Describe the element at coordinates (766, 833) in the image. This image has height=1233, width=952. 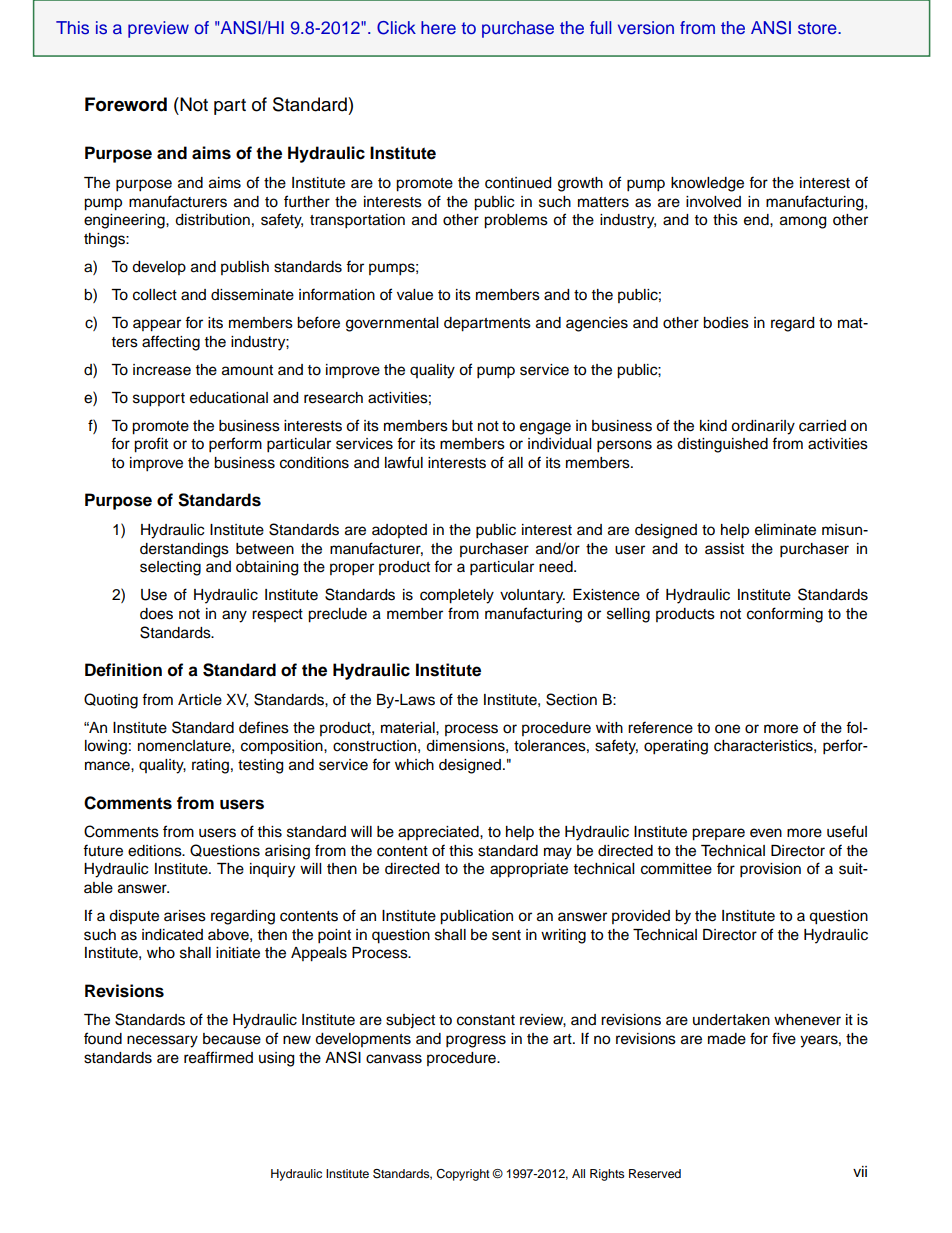
I see `even` at that location.
